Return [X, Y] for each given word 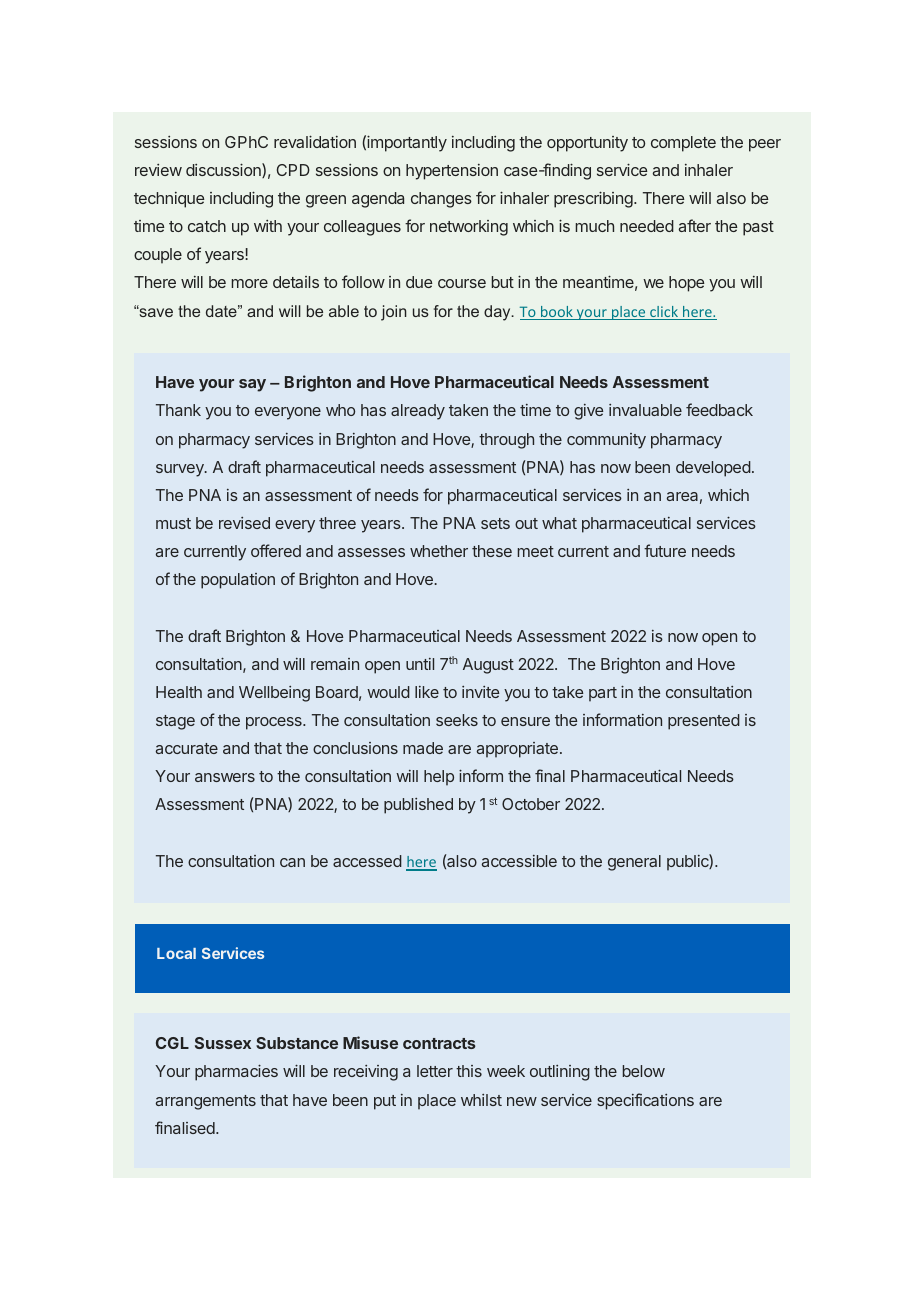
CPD [293, 170]
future [665, 550]
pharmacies [236, 1073]
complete [683, 144]
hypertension [452, 172]
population [238, 581]
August [488, 666]
